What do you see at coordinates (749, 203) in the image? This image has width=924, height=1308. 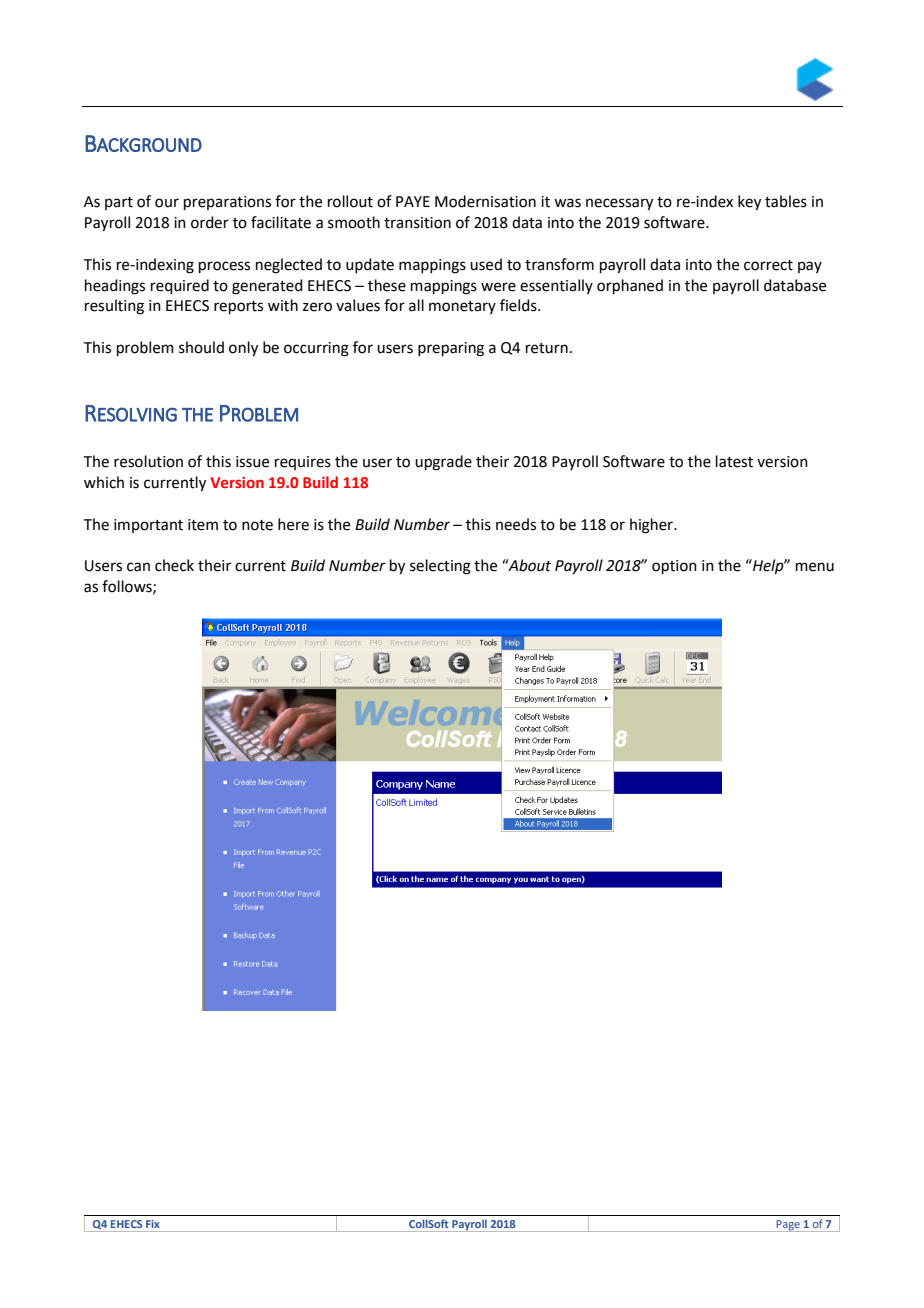 I see `key` at bounding box center [749, 203].
